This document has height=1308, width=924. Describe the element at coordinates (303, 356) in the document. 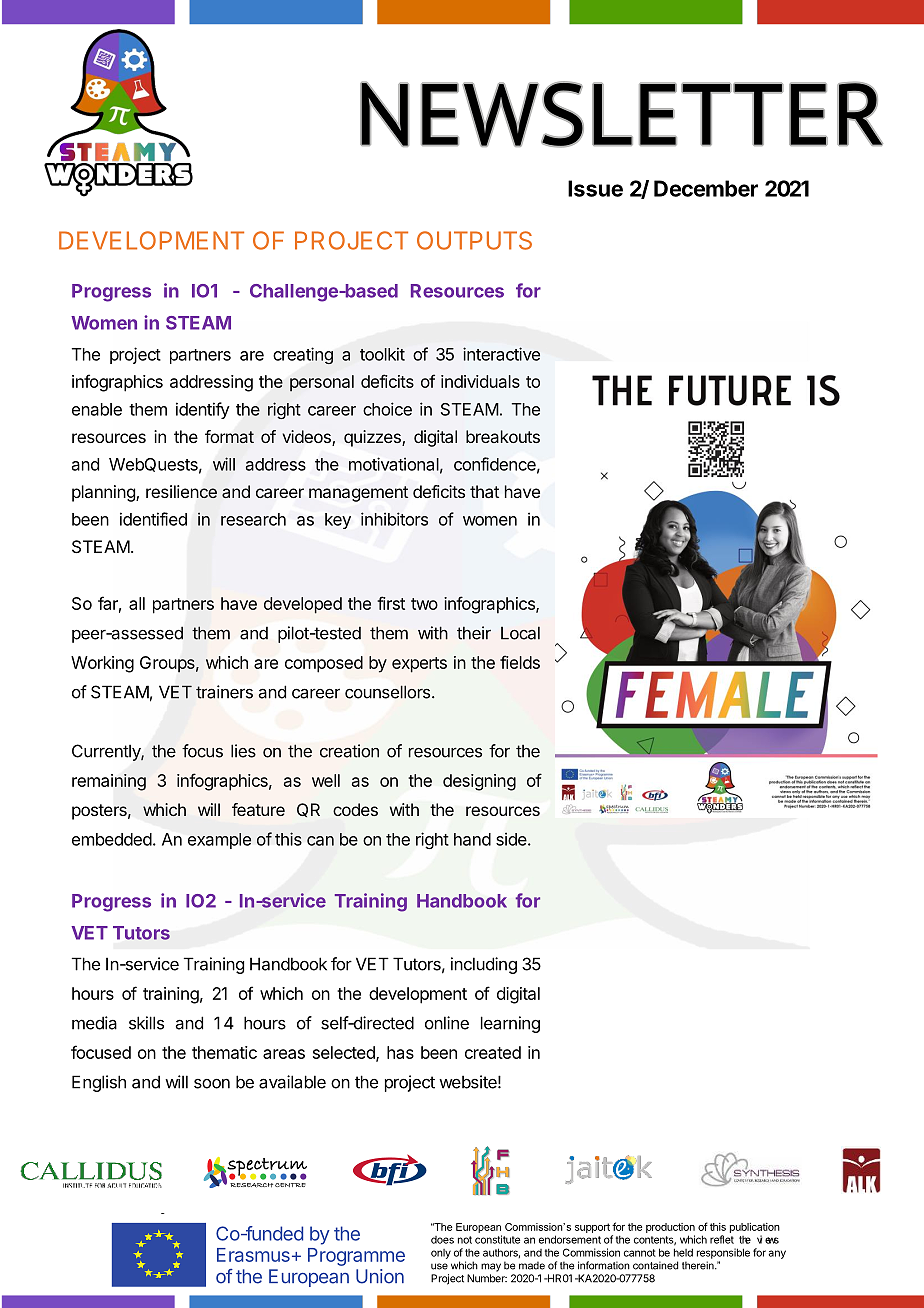

I see `creating` at that location.
